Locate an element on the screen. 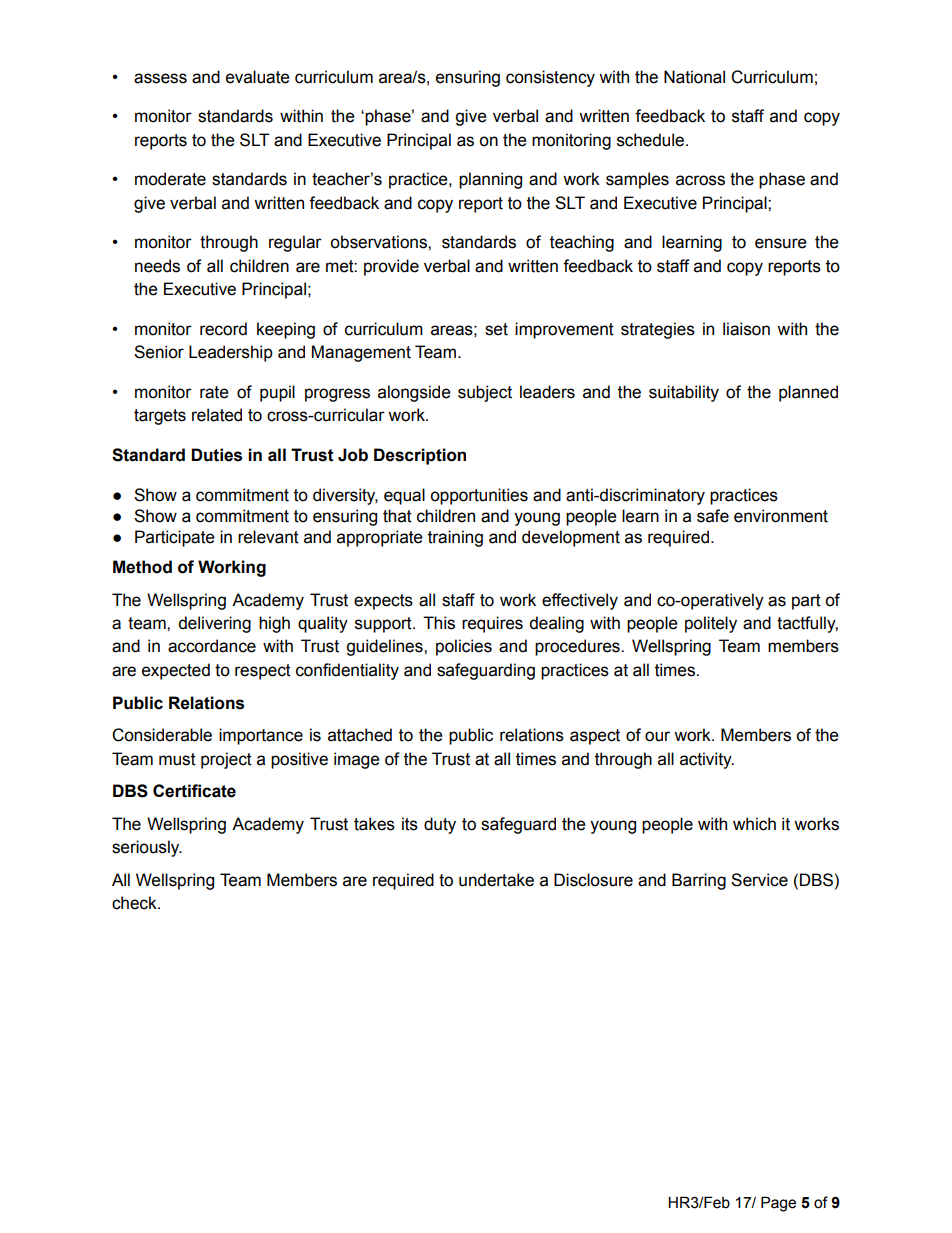 The height and width of the screenshot is (1233, 952). National is located at coordinates (694, 77).
